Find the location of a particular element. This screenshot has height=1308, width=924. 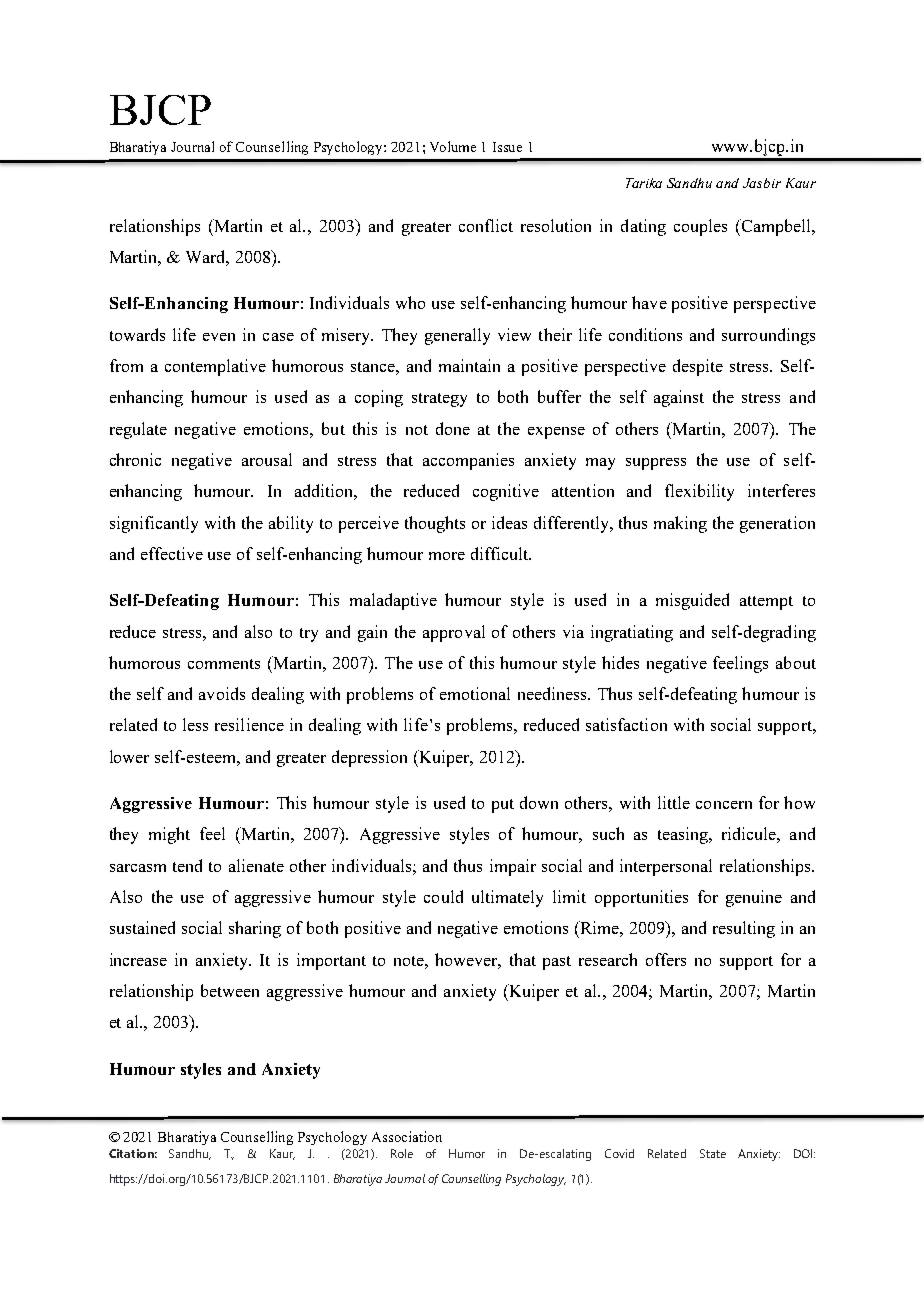

Association is located at coordinates (407, 1136).
